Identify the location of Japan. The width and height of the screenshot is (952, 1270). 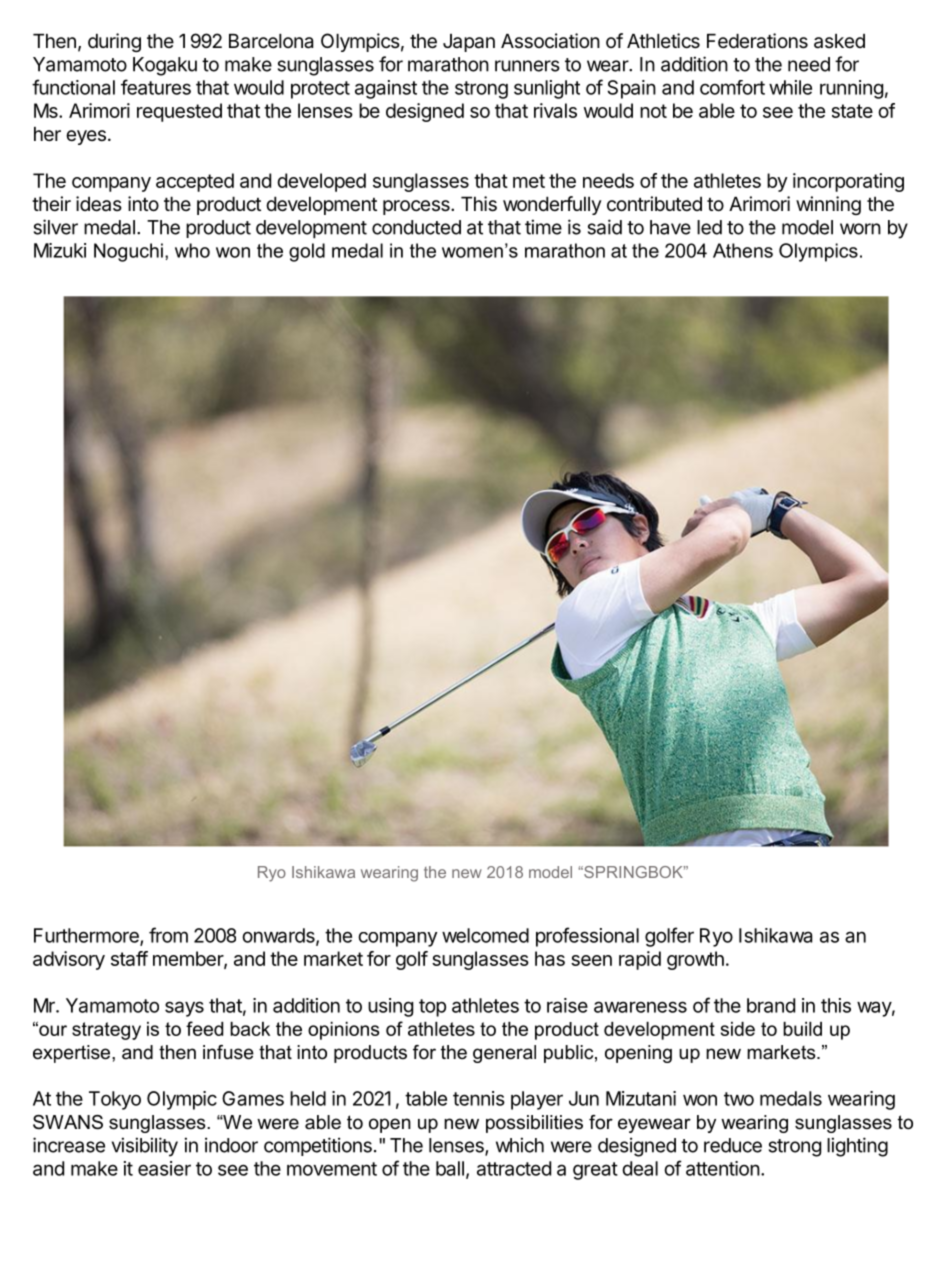
(469, 43).
